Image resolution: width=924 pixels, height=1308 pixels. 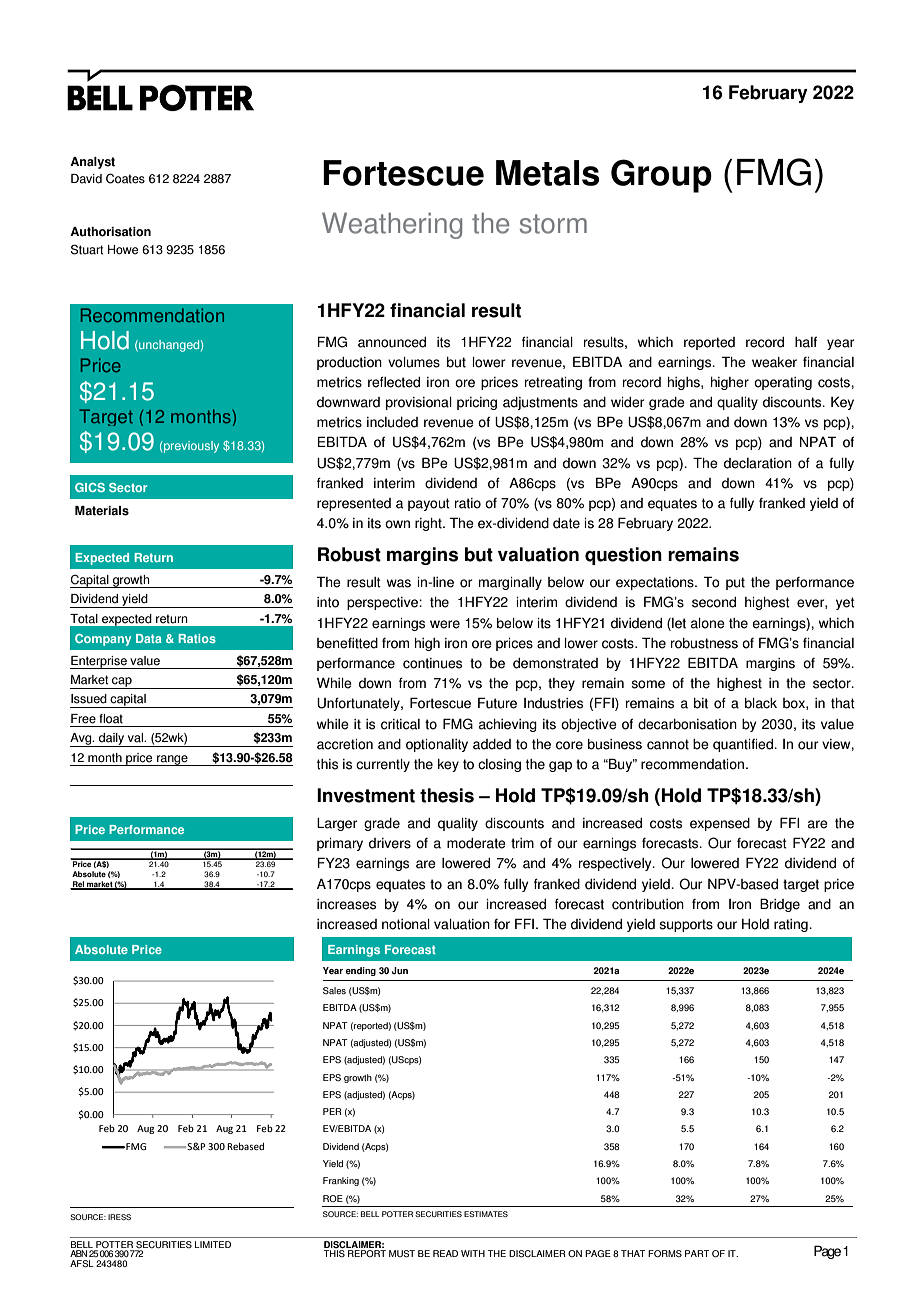 What do you see at coordinates (111, 719) in the screenshot?
I see `float` at bounding box center [111, 719].
